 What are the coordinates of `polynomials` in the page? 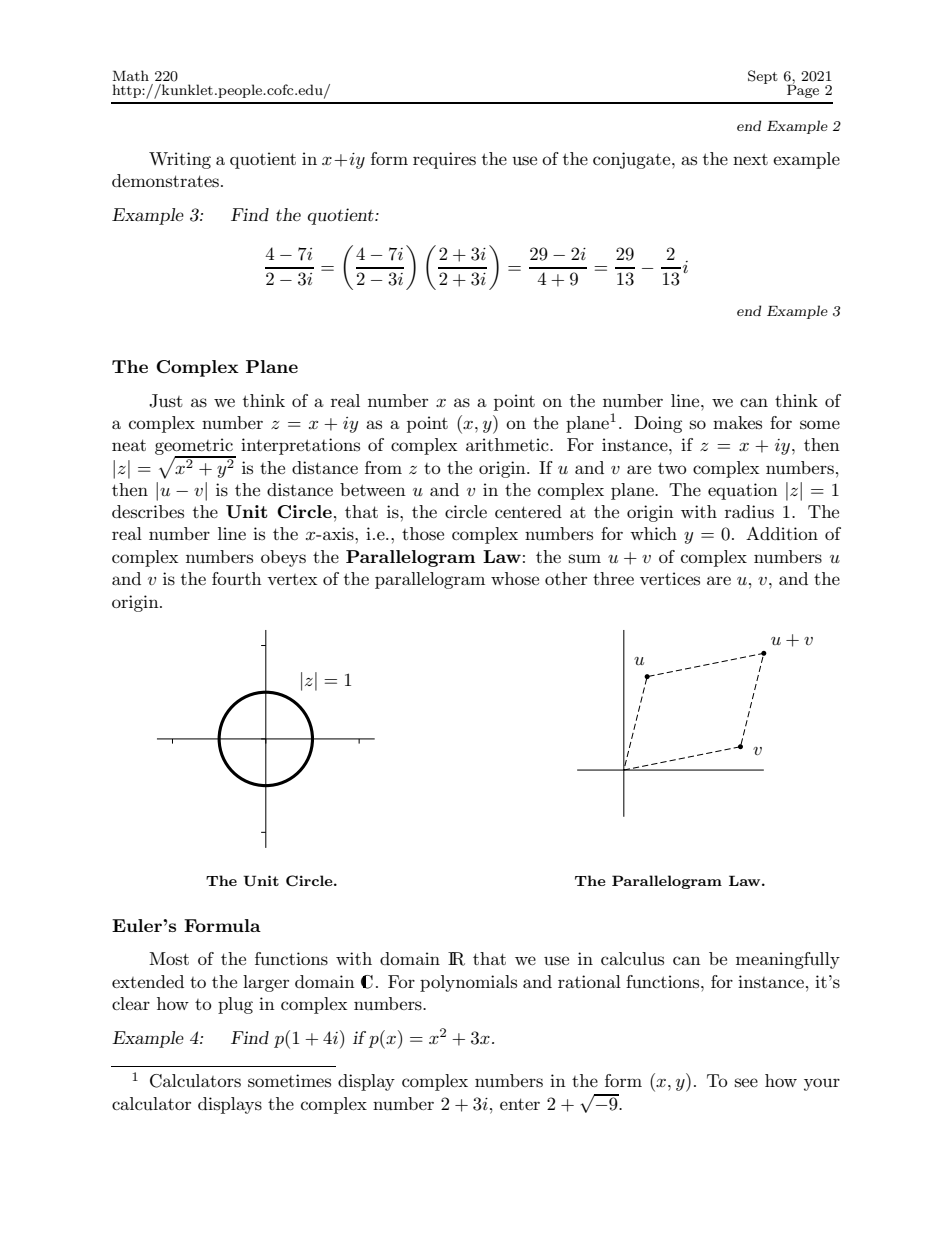 It's located at (468, 983).
